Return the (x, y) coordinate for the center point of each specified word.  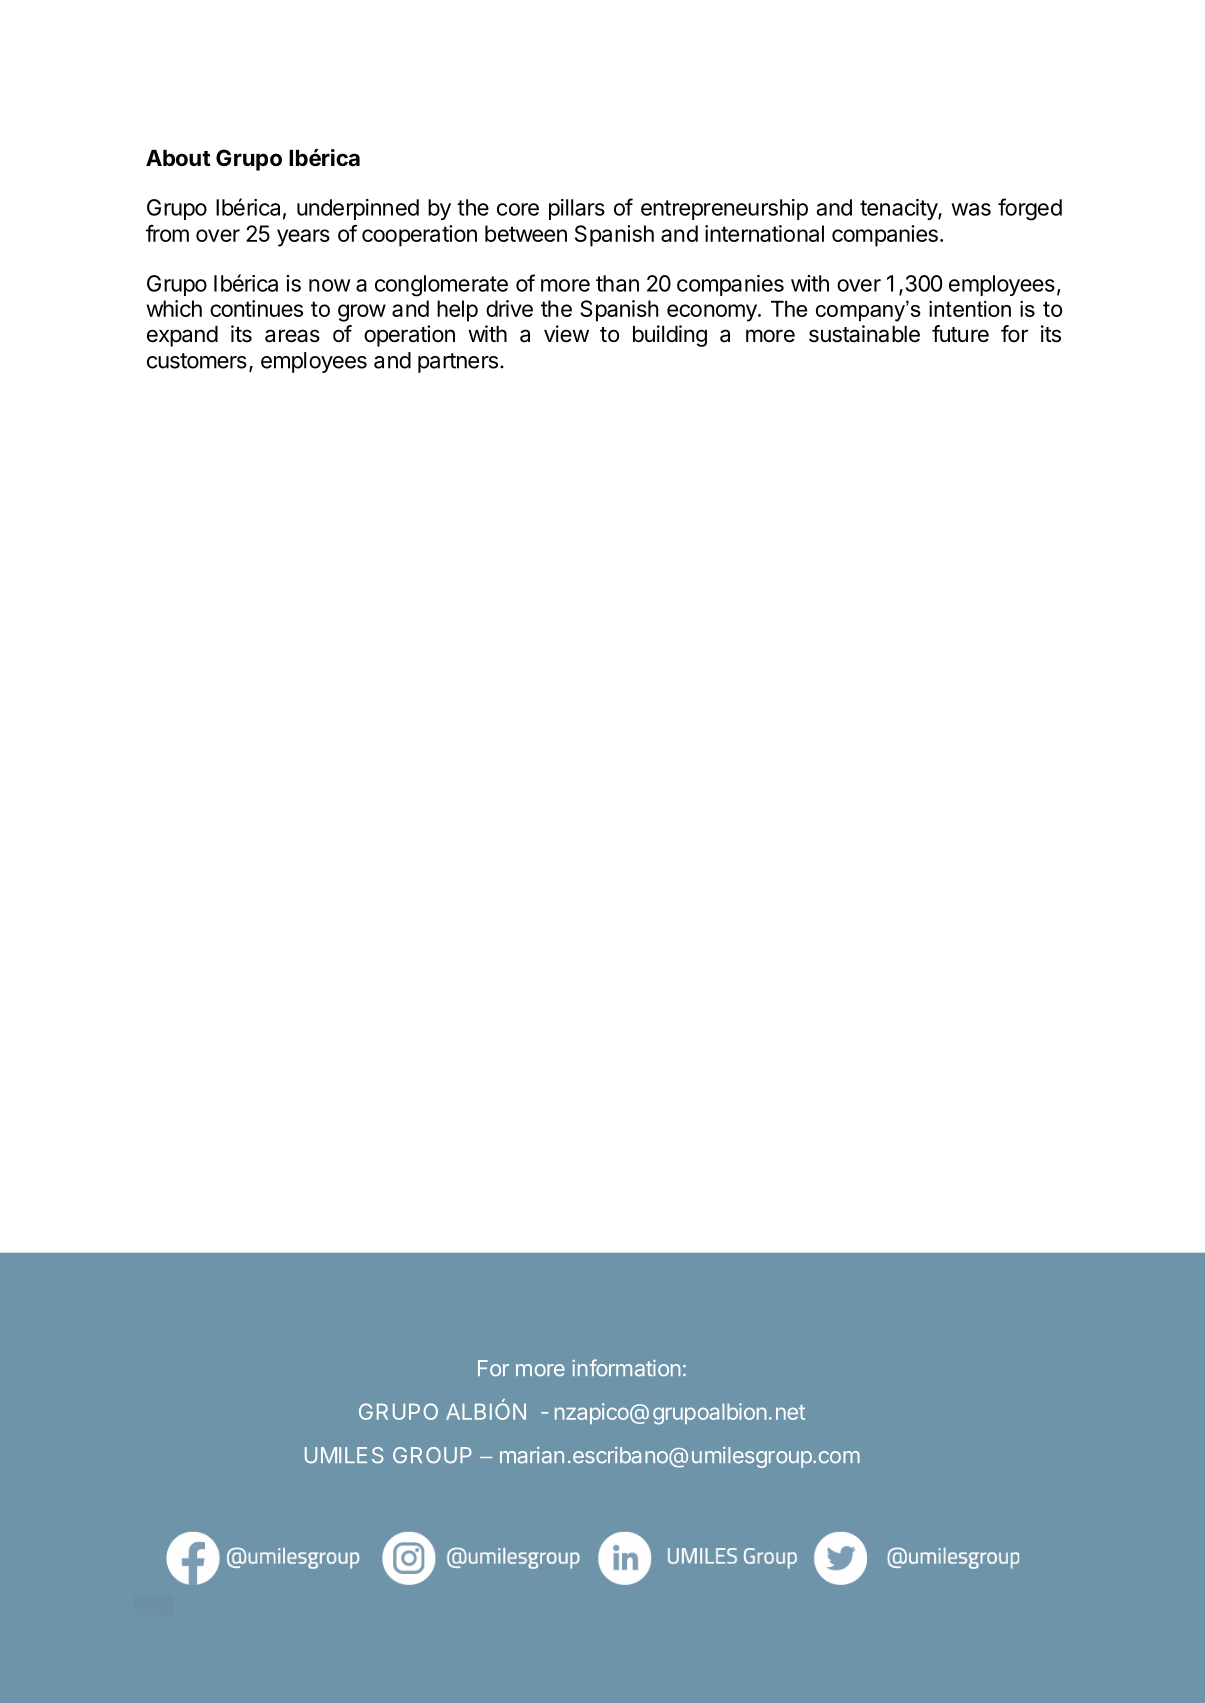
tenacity (899, 209)
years (303, 238)
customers (197, 361)
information (626, 1368)
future (960, 334)
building (670, 336)
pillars (577, 209)
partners (458, 363)
